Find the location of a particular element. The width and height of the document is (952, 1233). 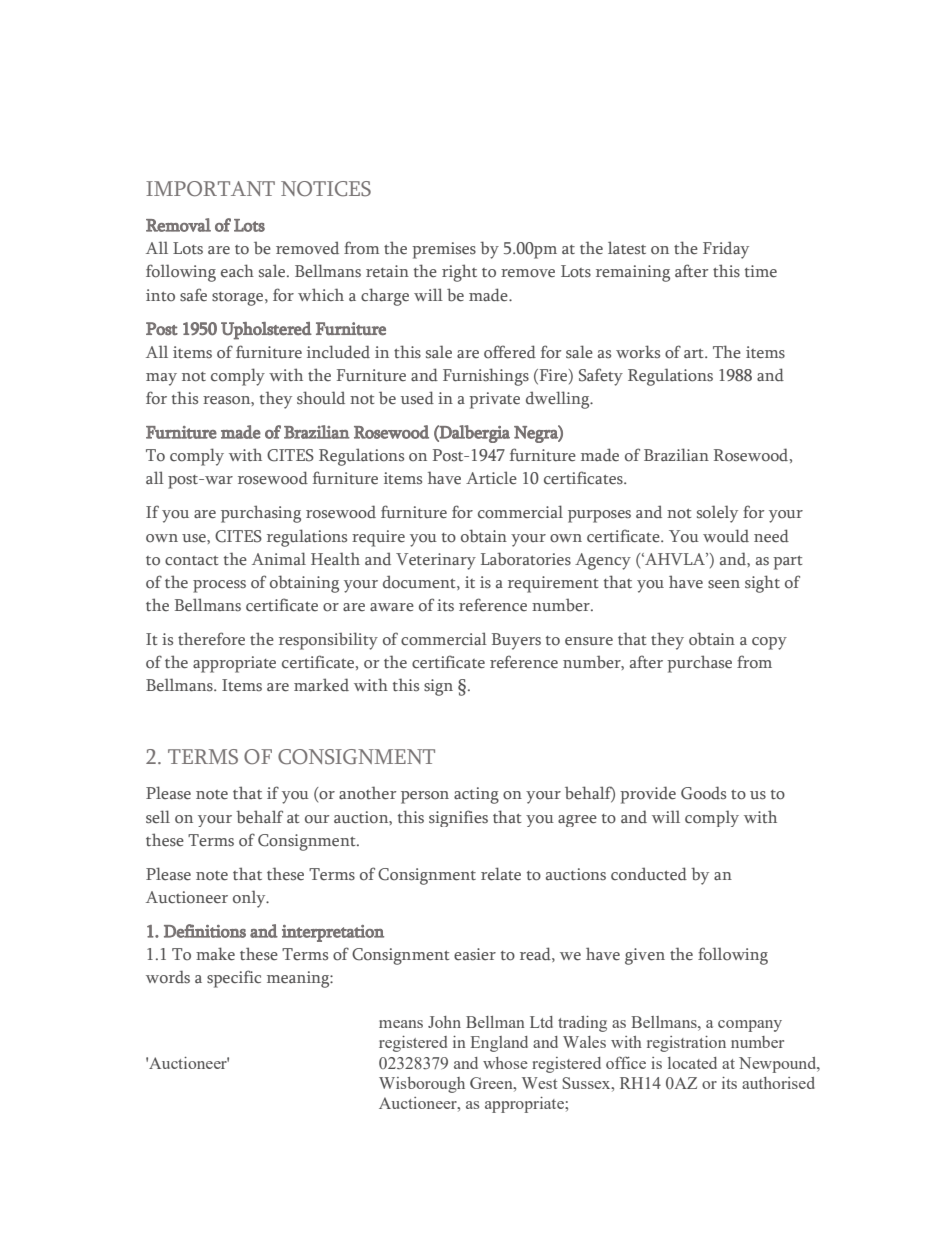

sell is located at coordinates (158, 817).
